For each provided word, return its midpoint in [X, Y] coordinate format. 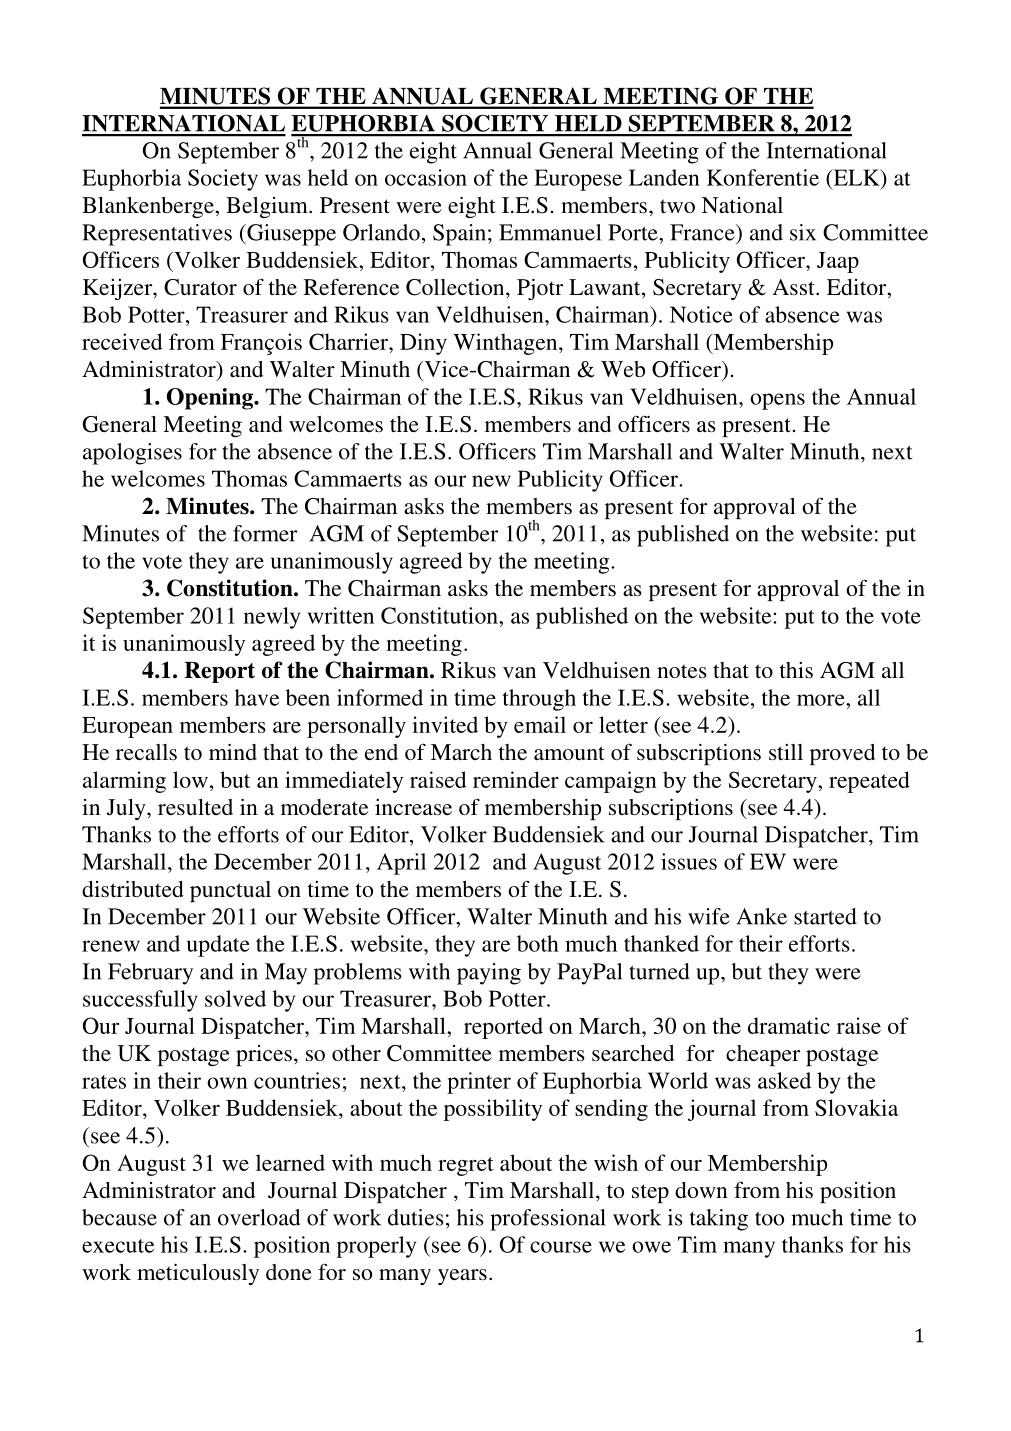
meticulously [198, 1274]
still [786, 752]
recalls [146, 752]
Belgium [268, 207]
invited [445, 724]
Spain [461, 235]
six [803, 232]
